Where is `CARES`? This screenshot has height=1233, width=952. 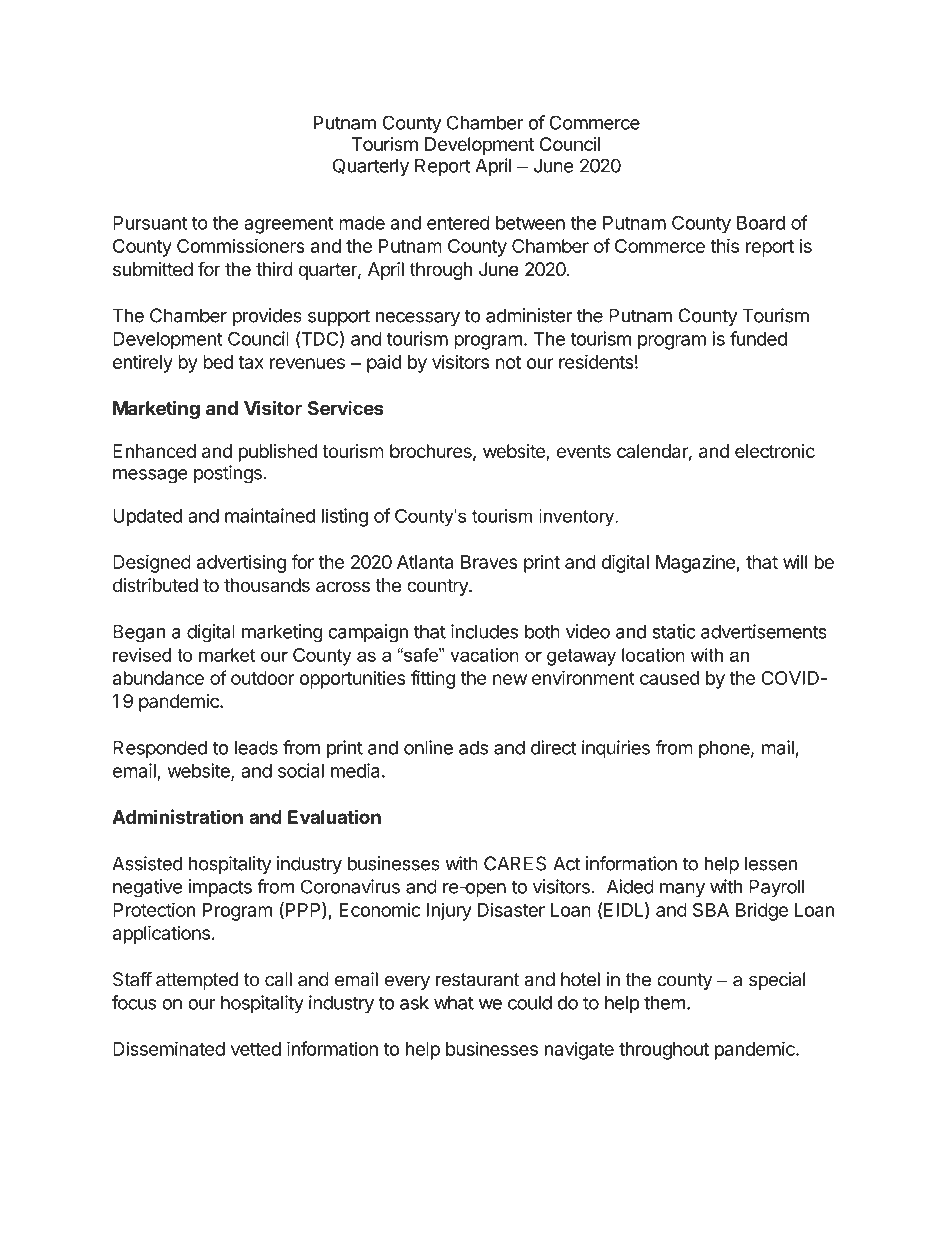
CARES is located at coordinates (515, 863).
